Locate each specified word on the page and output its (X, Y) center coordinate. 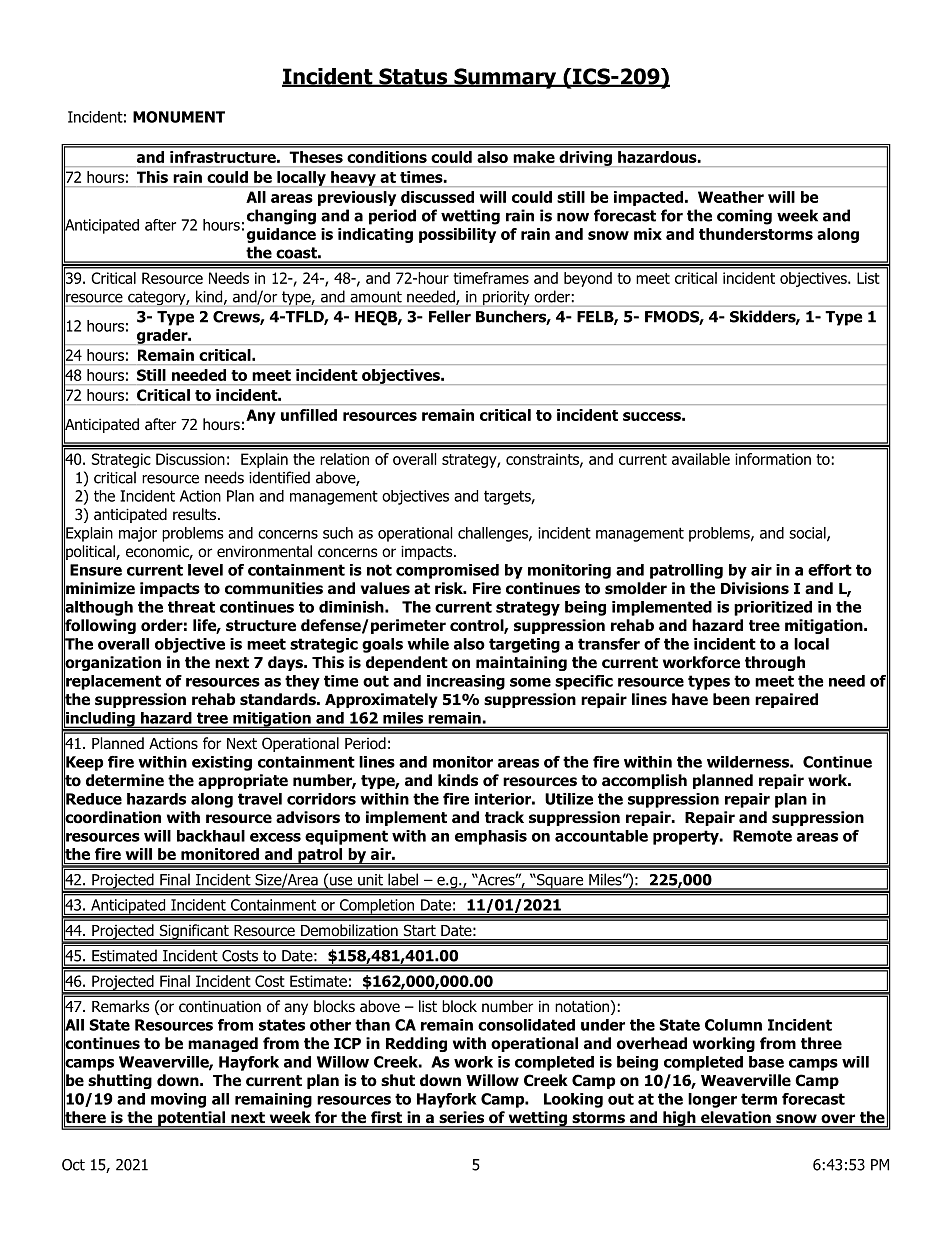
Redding (416, 1044)
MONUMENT (179, 117)
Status (413, 77)
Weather (731, 197)
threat (191, 607)
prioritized (773, 608)
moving (178, 1100)
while (428, 644)
